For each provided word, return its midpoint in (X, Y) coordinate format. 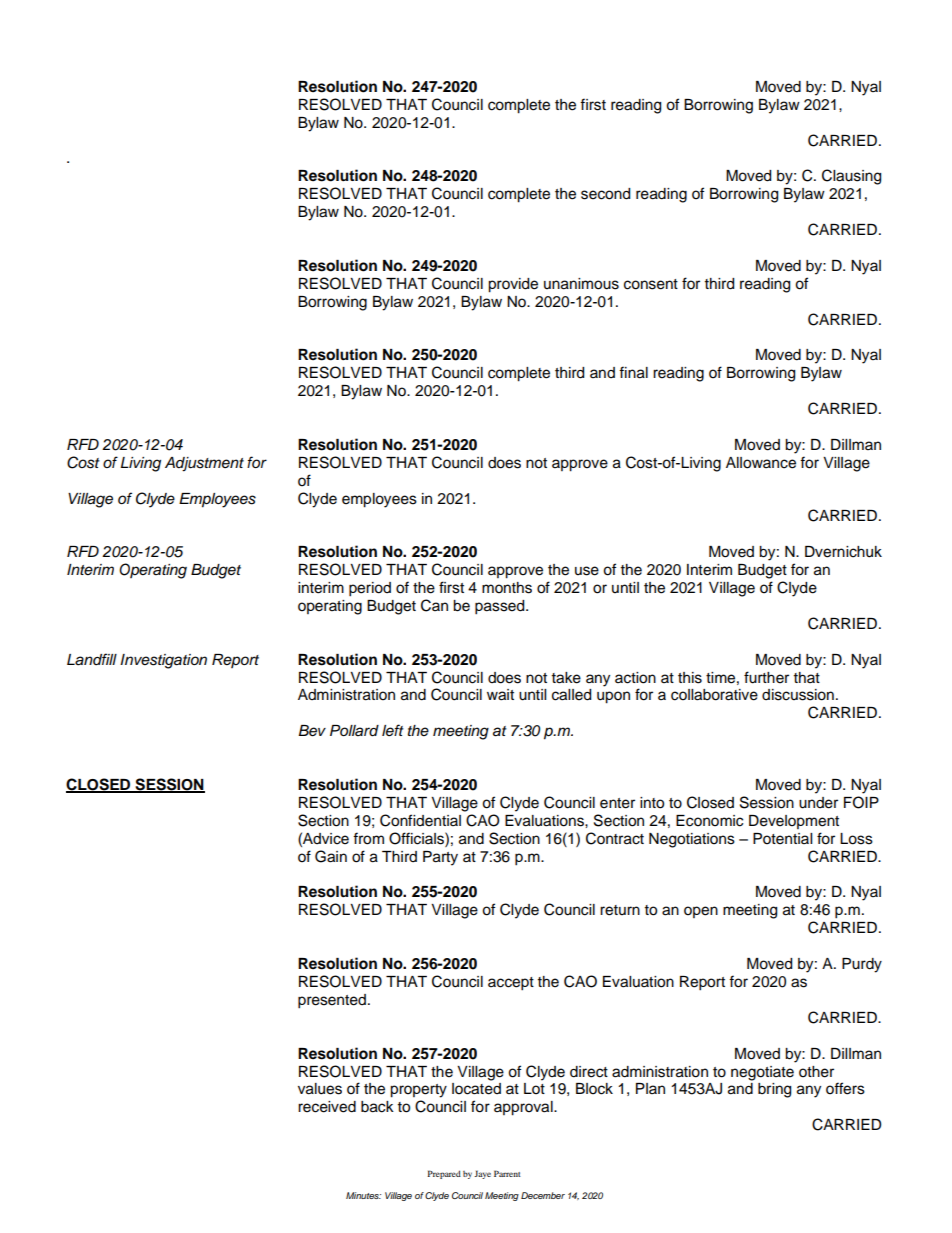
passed (501, 607)
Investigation (163, 661)
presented (332, 1001)
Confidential (420, 820)
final (633, 372)
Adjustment (204, 464)
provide (513, 285)
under (818, 803)
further (766, 677)
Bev (312, 731)
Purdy (862, 965)
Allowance (761, 463)
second (605, 194)
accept (511, 984)
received (327, 1107)
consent (651, 284)
